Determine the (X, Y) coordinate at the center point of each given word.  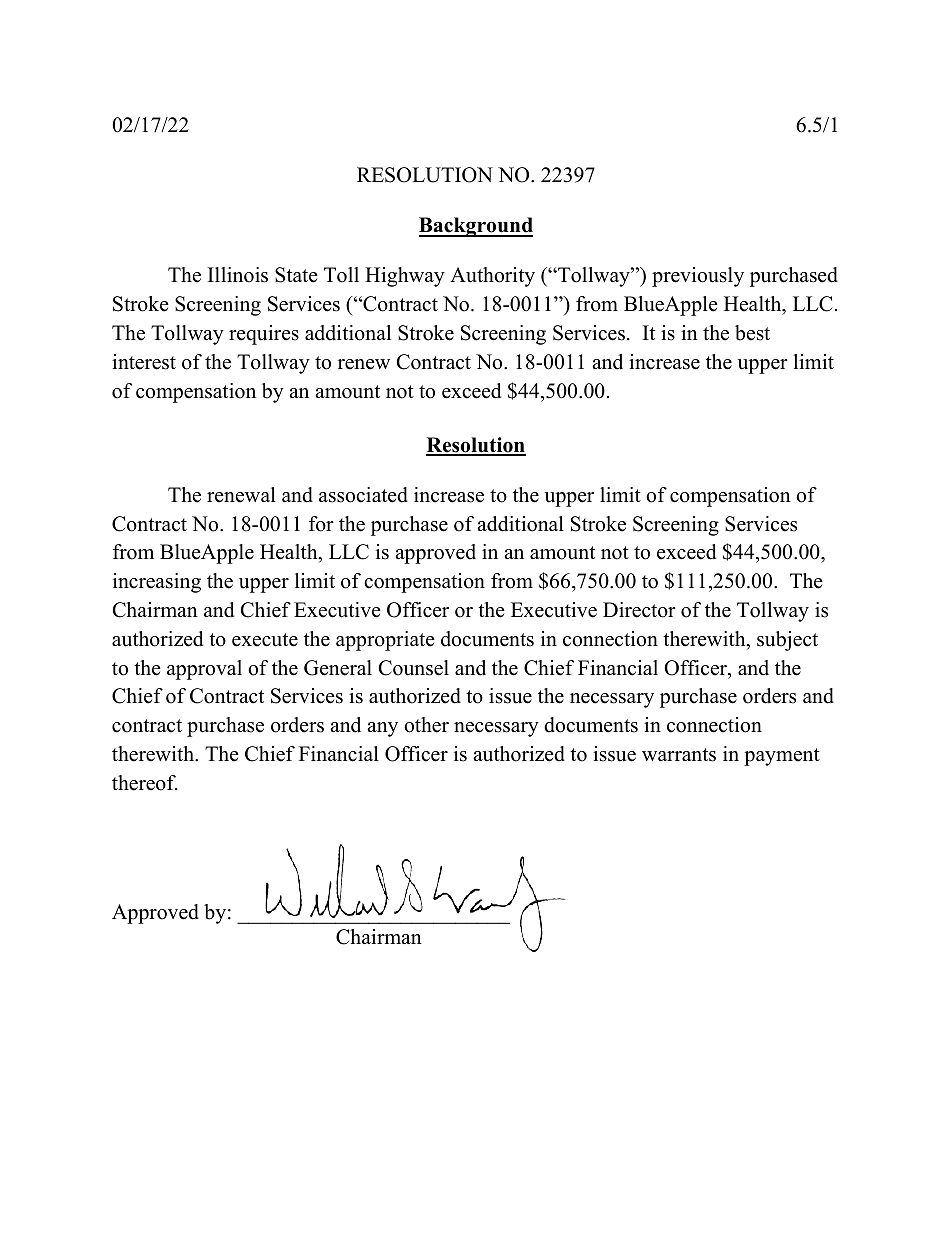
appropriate (385, 641)
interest (144, 362)
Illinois (238, 275)
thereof (145, 783)
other (426, 725)
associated (363, 495)
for (321, 524)
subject (787, 641)
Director (639, 610)
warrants (679, 755)
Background (476, 227)
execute (265, 640)
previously (698, 277)
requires (264, 335)
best (752, 333)
